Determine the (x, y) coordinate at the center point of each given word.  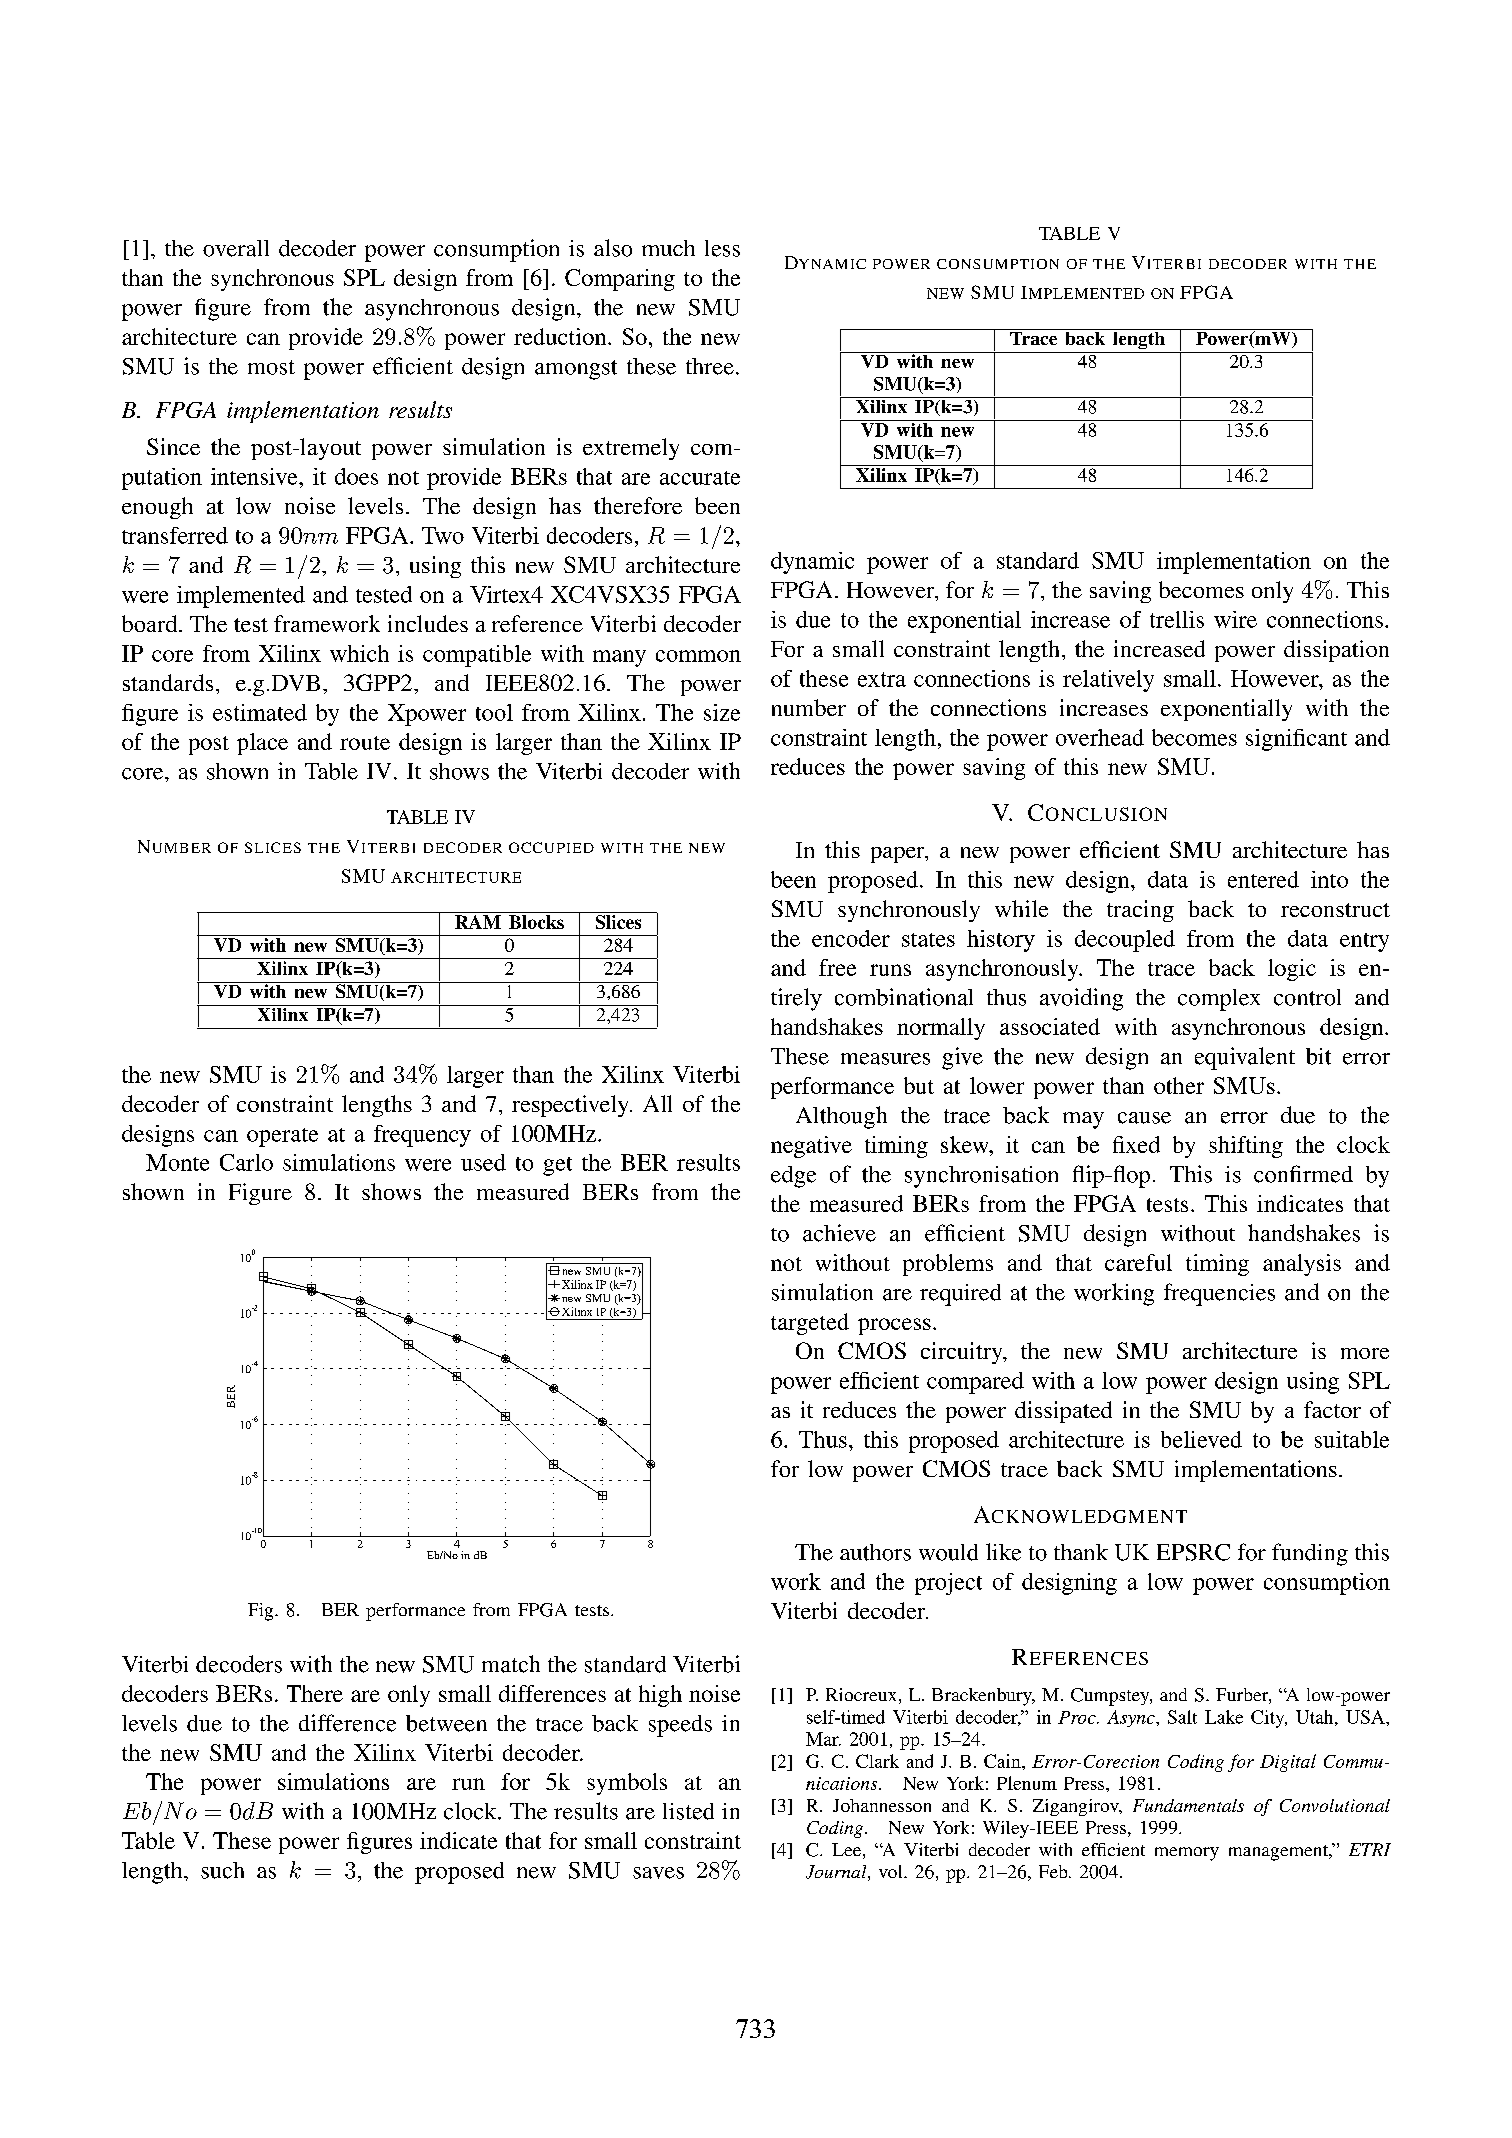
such (222, 1870)
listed (688, 1811)
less (722, 248)
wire (1235, 619)
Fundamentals (1188, 1805)
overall (236, 248)
